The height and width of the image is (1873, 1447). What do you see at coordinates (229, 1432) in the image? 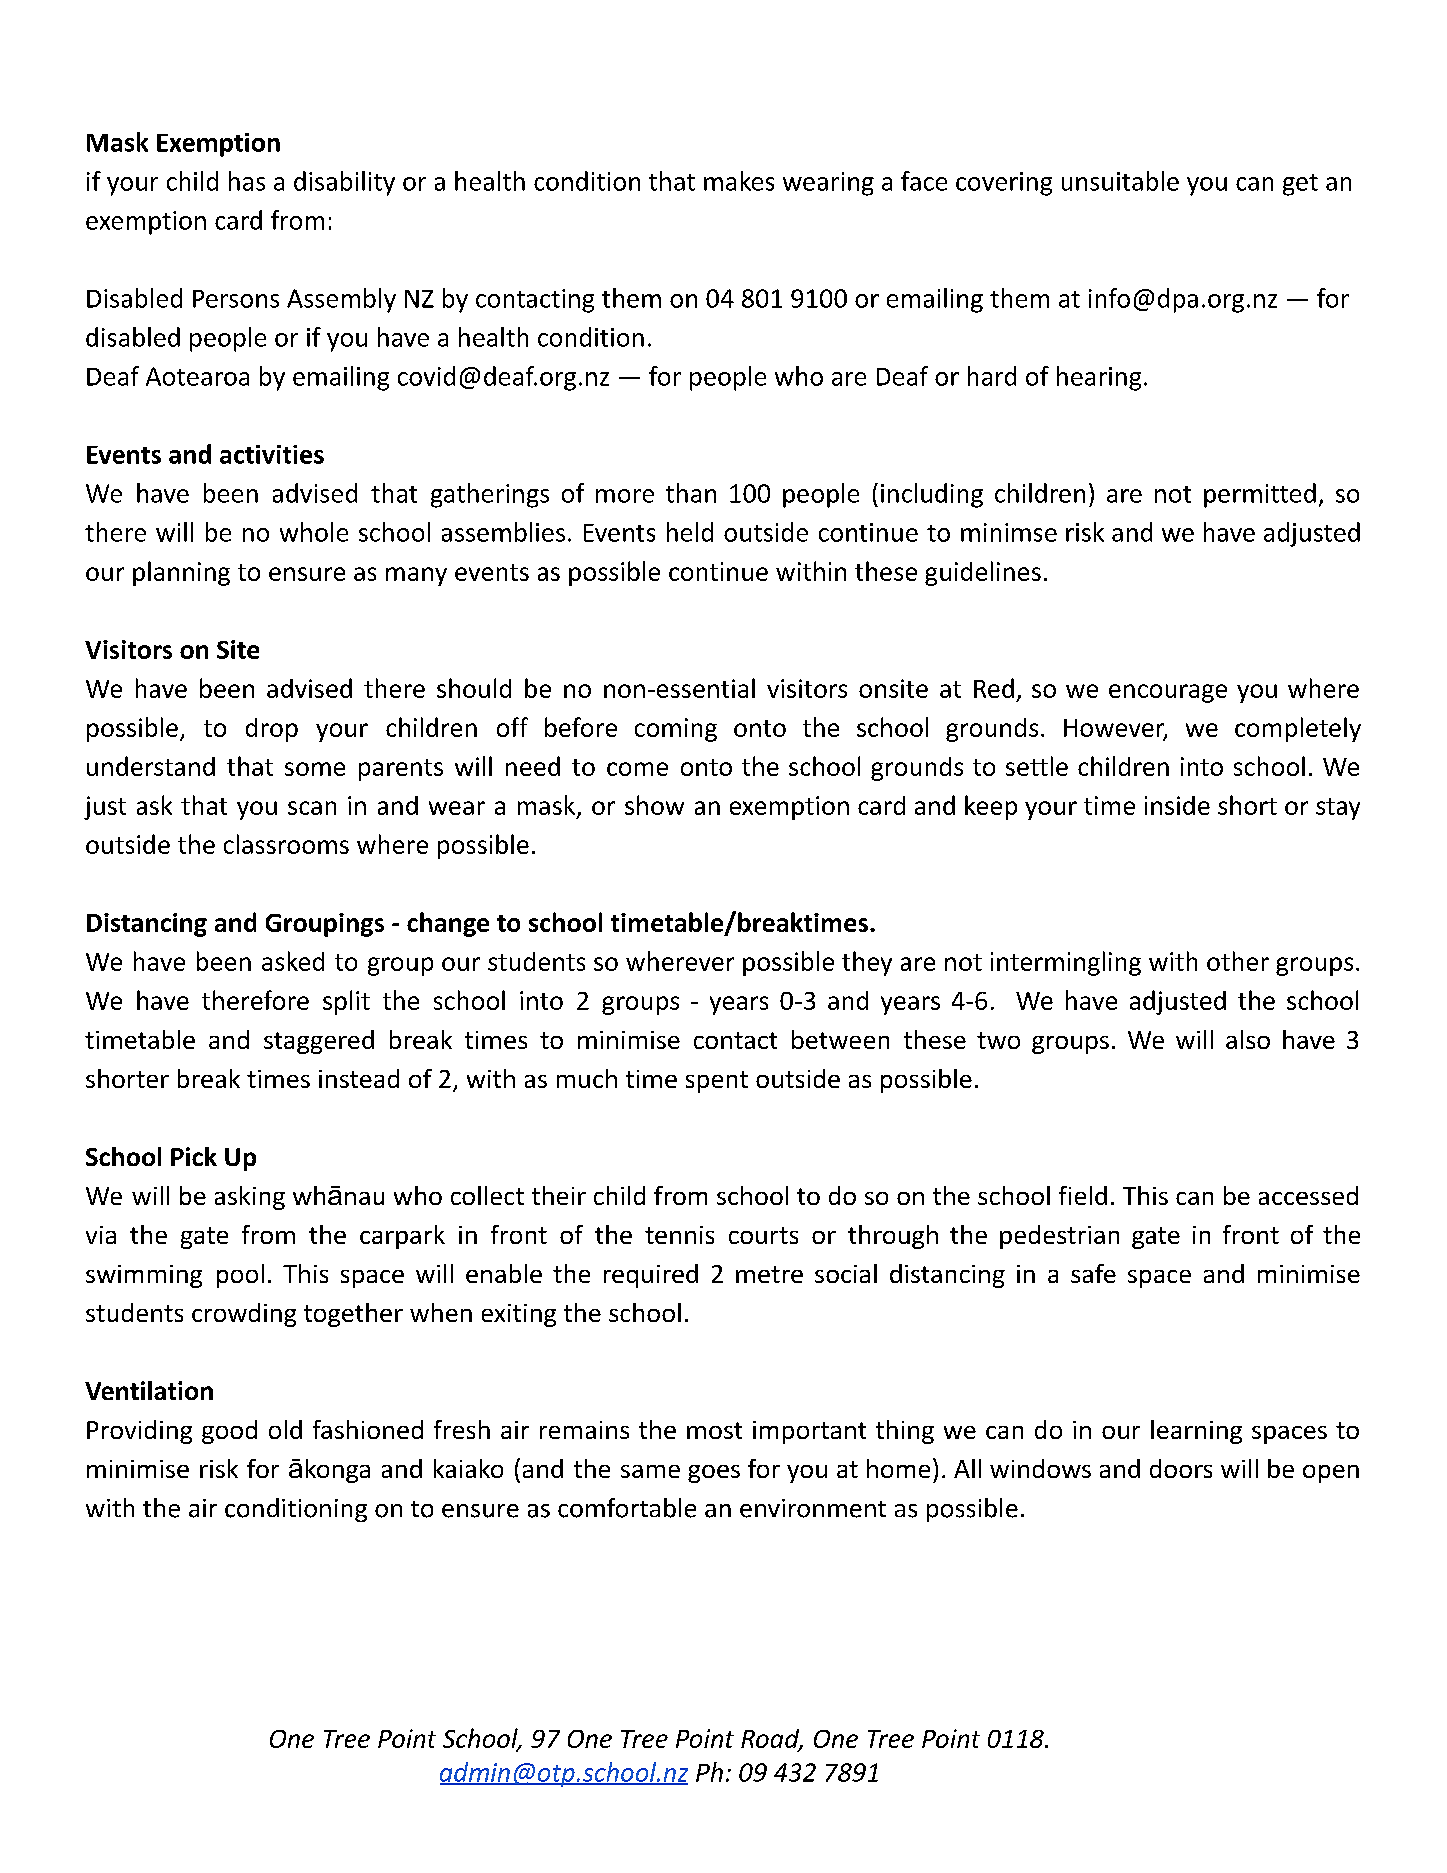
I see `good` at bounding box center [229, 1432].
